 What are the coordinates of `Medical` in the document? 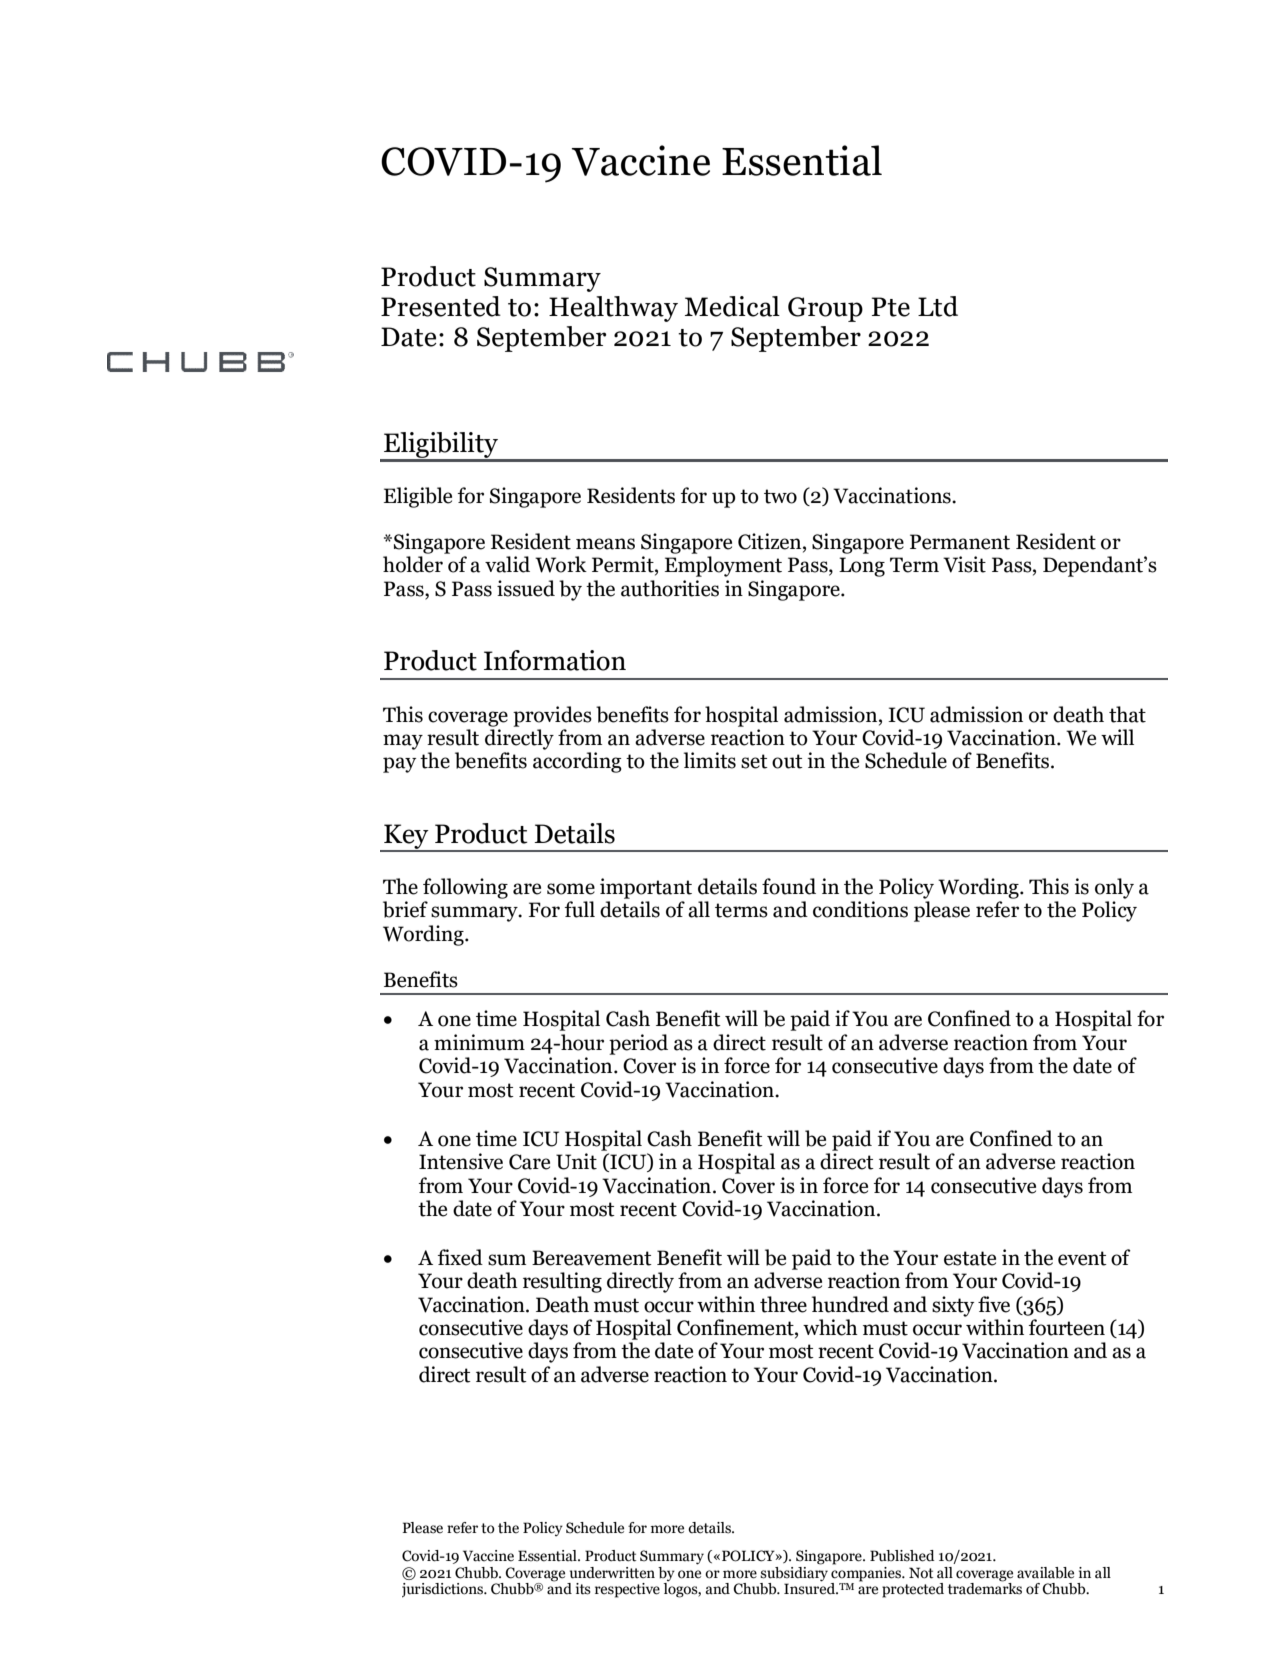 It's located at (732, 306).
